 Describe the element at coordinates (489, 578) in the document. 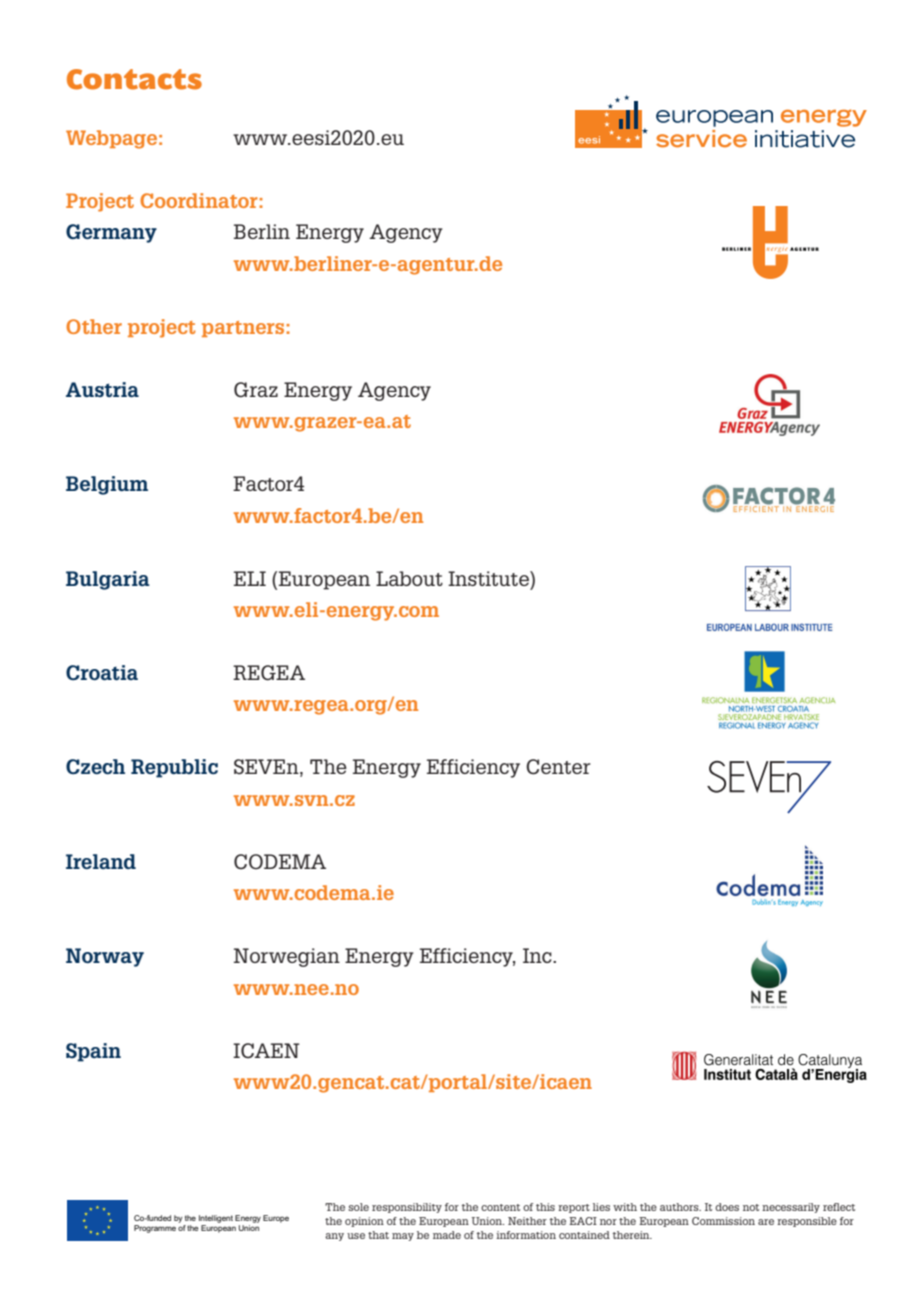

I see `Institute` at that location.
